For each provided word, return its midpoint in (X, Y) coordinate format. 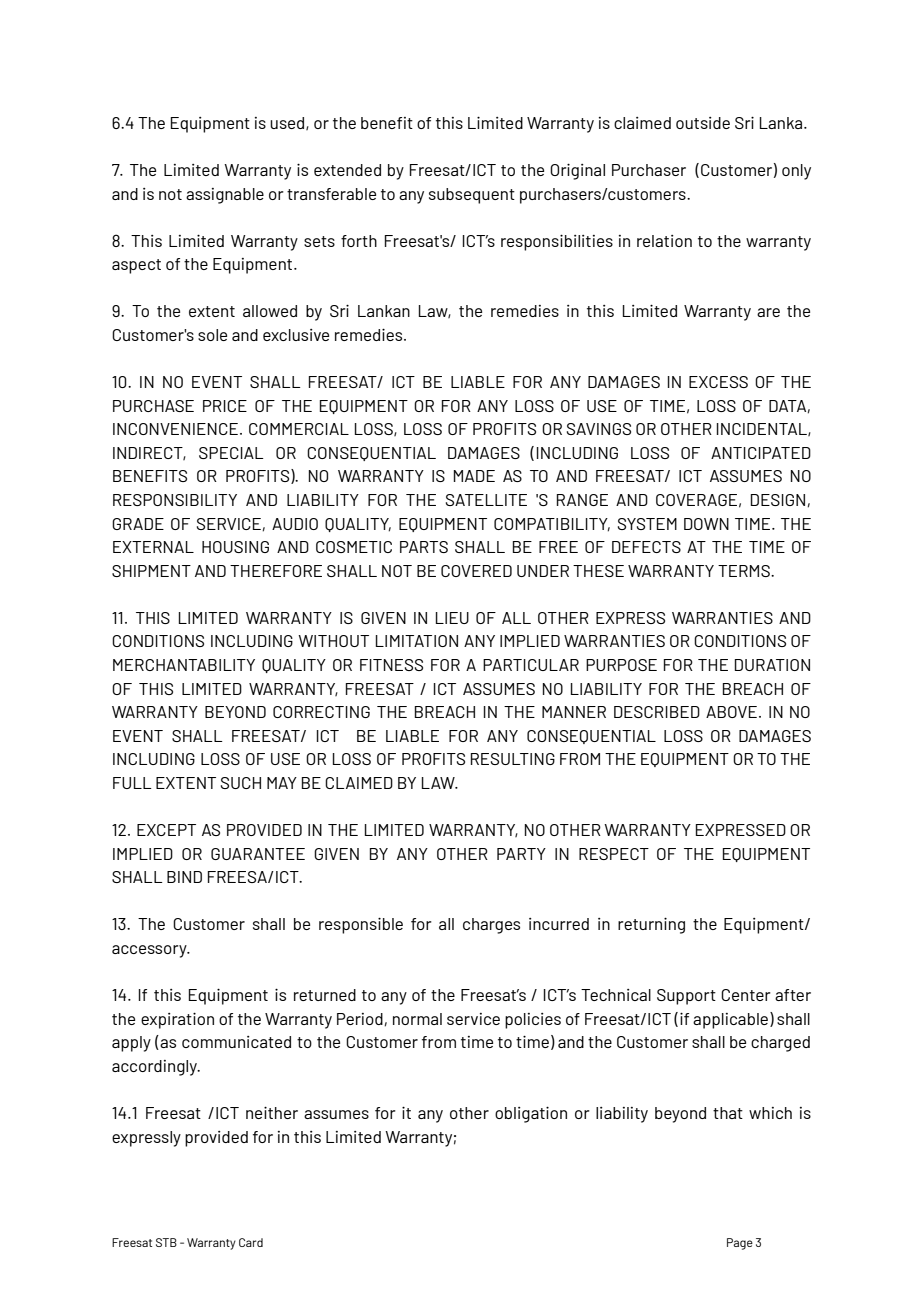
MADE (474, 476)
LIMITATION (417, 641)
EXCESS (718, 382)
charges (491, 926)
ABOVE (731, 712)
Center (746, 995)
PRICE (225, 406)
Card (251, 1242)
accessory (150, 951)
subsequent (472, 196)
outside (703, 123)
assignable (225, 196)
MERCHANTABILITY (184, 665)
